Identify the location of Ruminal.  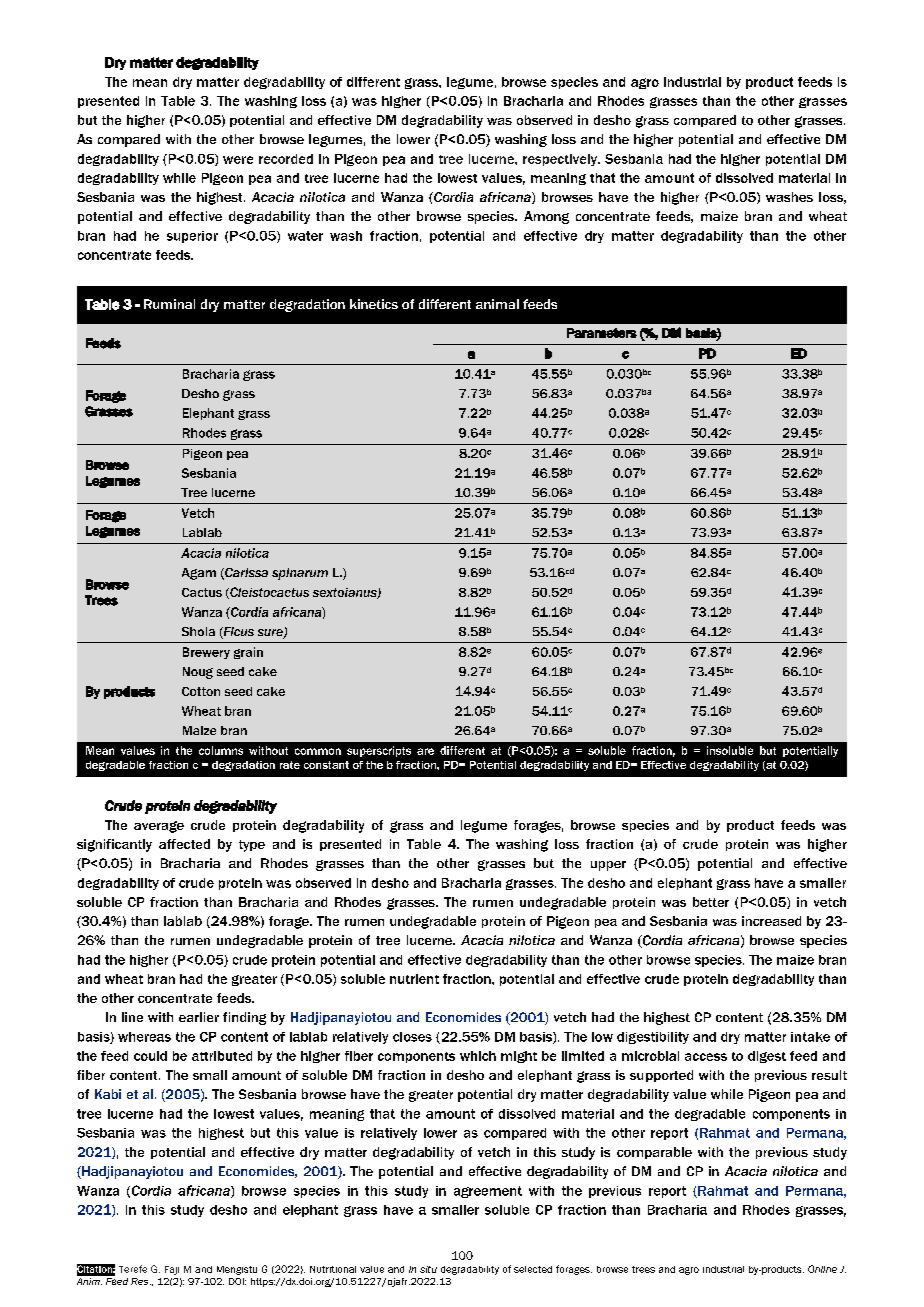
(169, 304).
